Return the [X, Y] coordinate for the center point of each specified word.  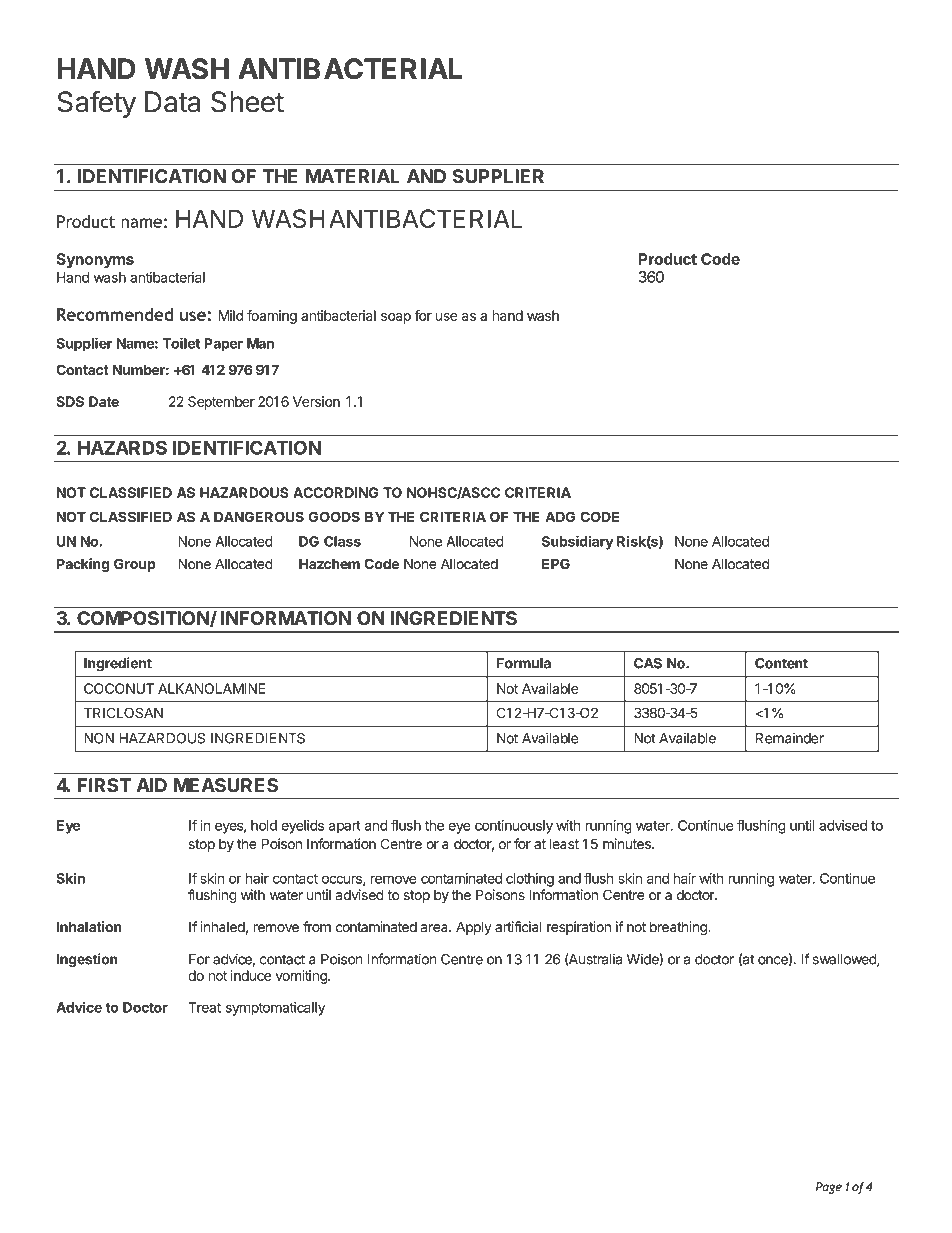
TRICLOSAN [123, 713]
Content [781, 663]
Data [172, 102]
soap [396, 318]
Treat [204, 1007]
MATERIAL [353, 176]
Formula [524, 663]
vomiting [302, 977]
